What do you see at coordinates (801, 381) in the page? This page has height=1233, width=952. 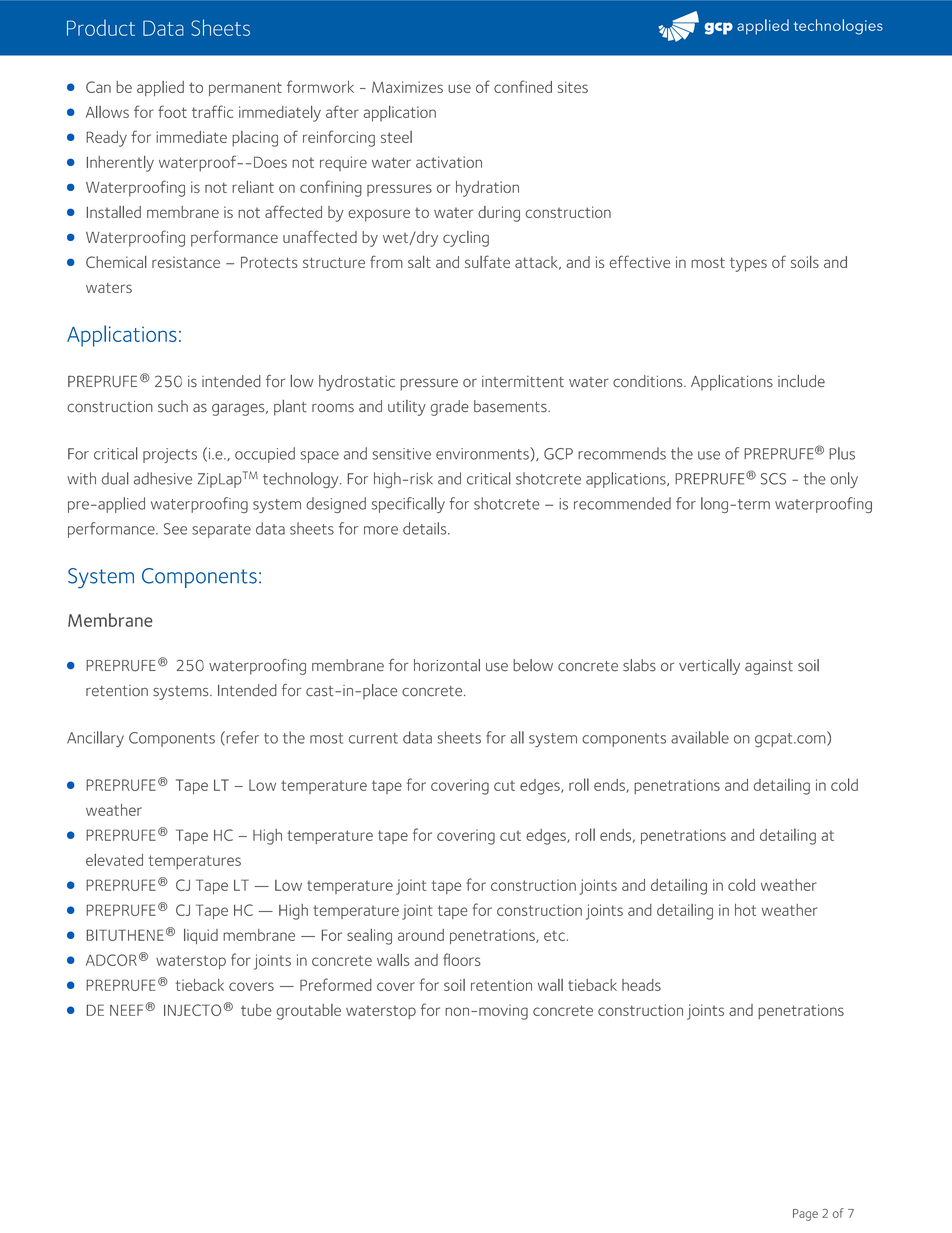 I see `include` at bounding box center [801, 381].
